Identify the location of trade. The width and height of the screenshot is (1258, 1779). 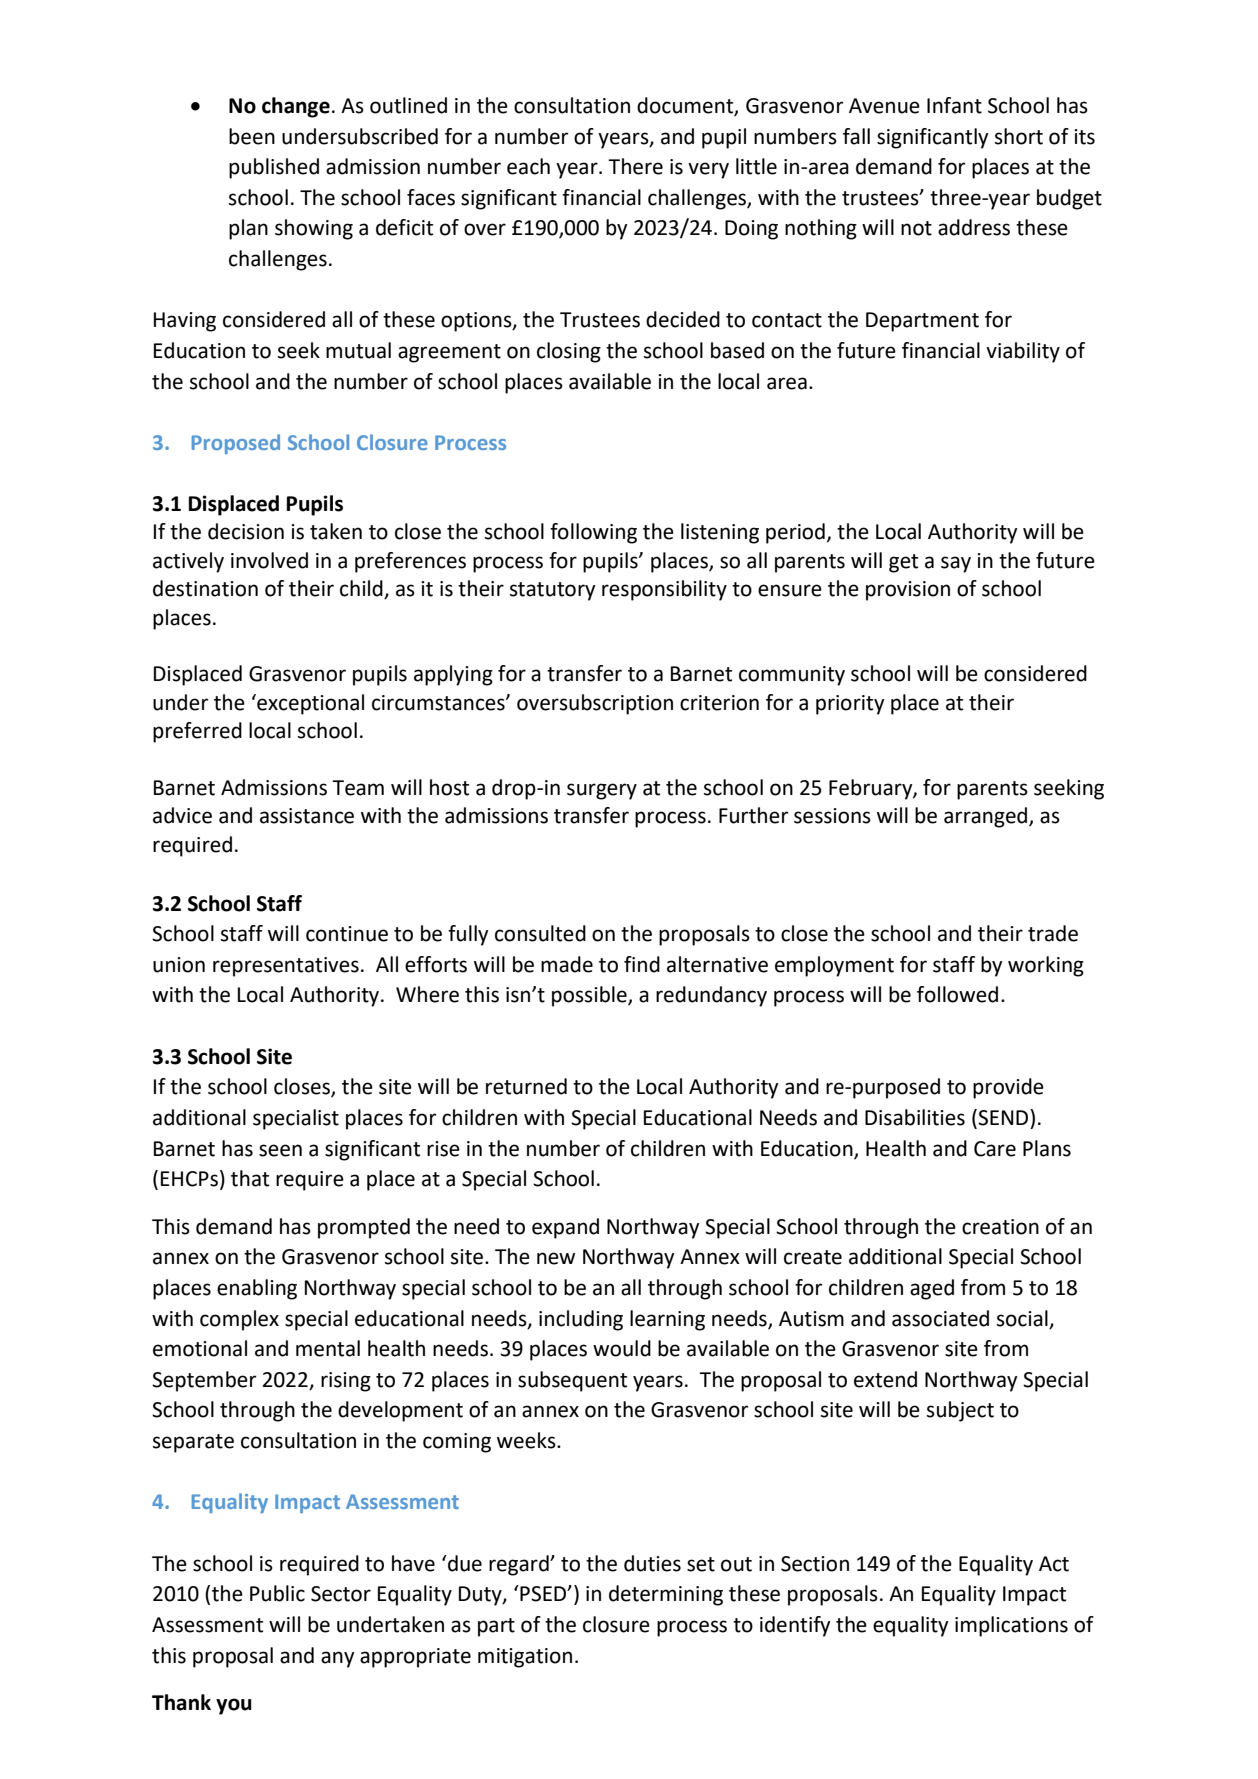
(1053, 933).
